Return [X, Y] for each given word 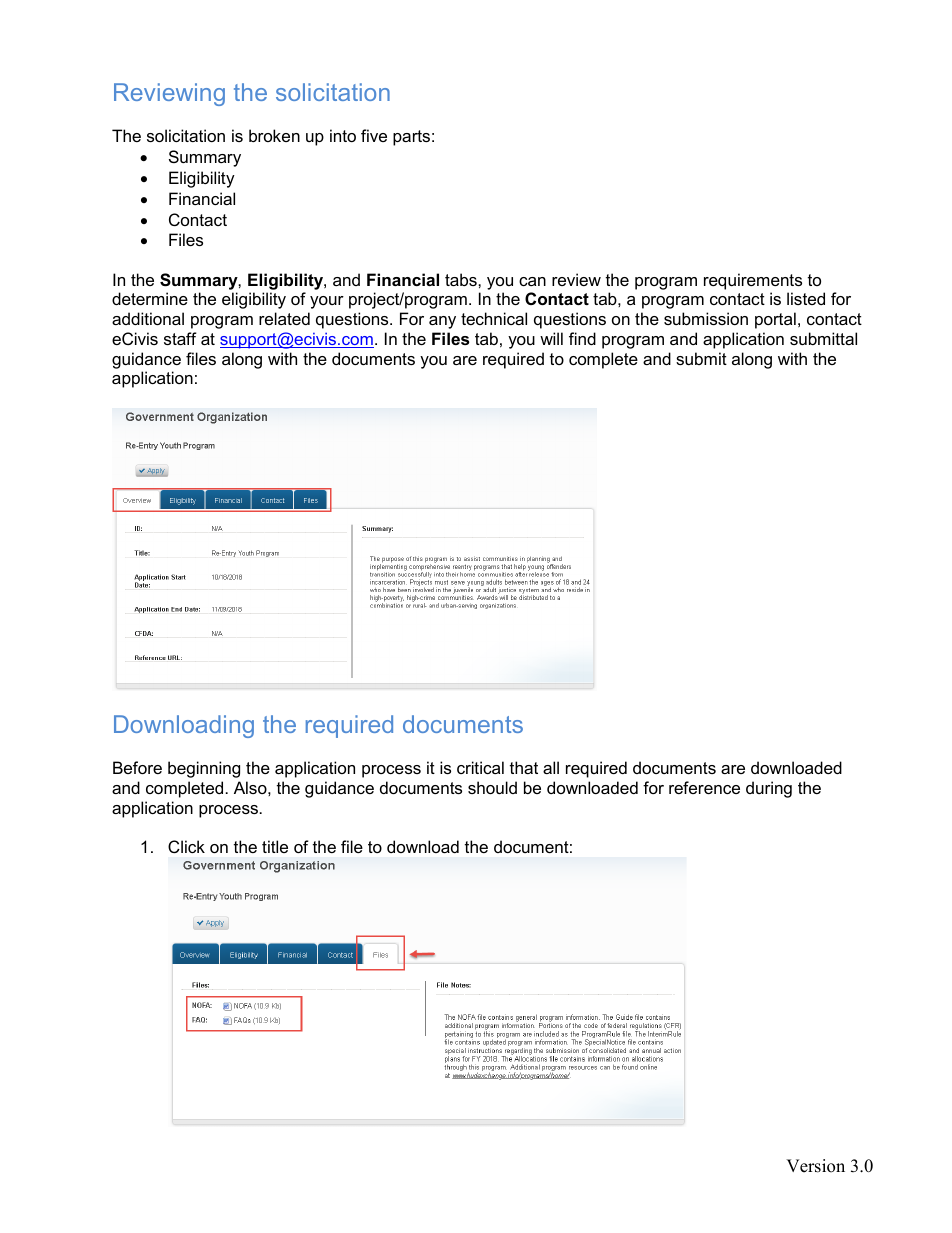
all [551, 767]
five [374, 135]
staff [180, 338]
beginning [204, 769]
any [442, 322]
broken [274, 135]
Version [815, 1166]
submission [706, 318]
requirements [753, 281]
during [769, 789]
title [275, 846]
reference [704, 787]
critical [480, 767]
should [492, 787]
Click [186, 846]
